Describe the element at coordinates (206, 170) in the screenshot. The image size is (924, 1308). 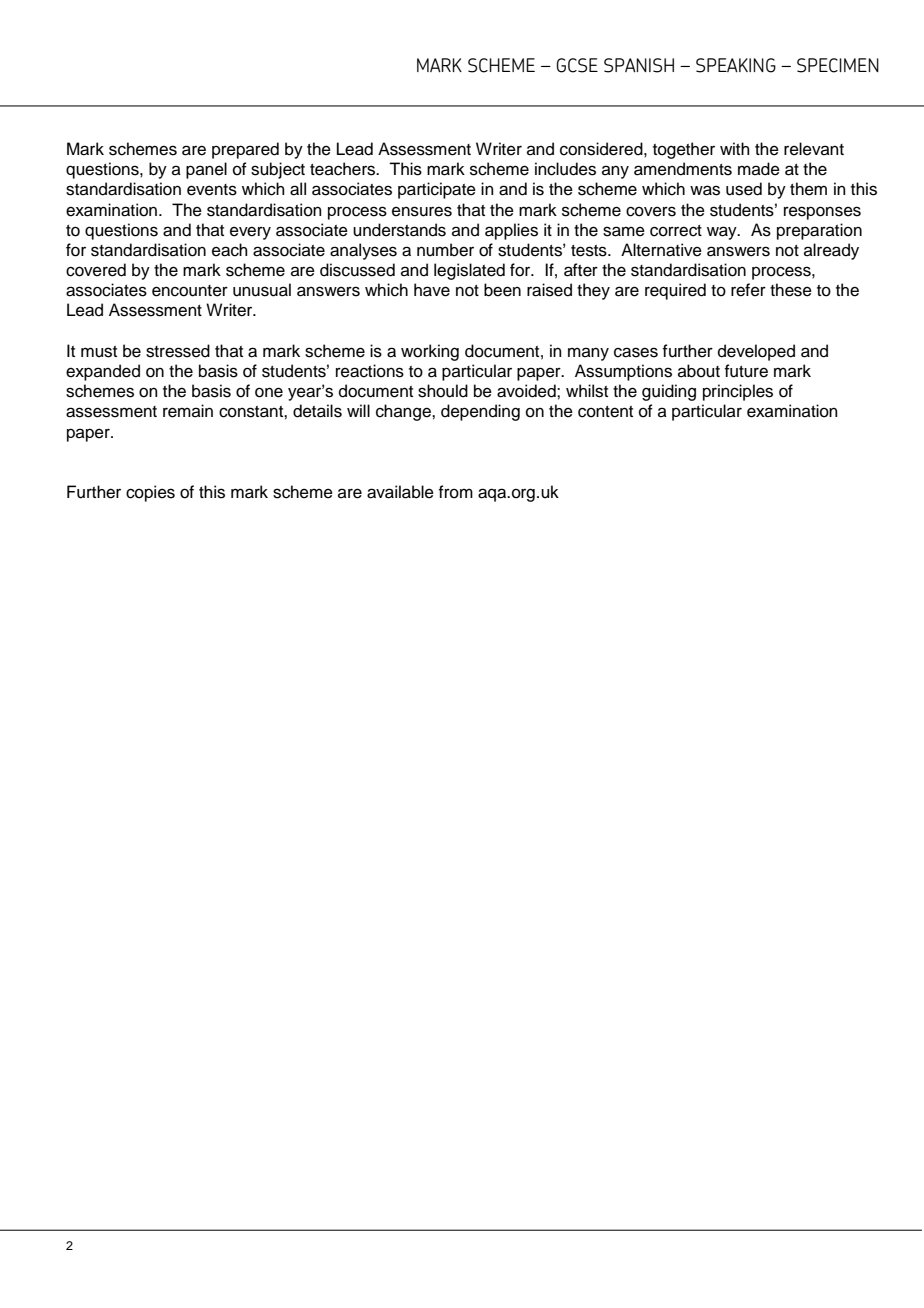
I see `panel` at that location.
